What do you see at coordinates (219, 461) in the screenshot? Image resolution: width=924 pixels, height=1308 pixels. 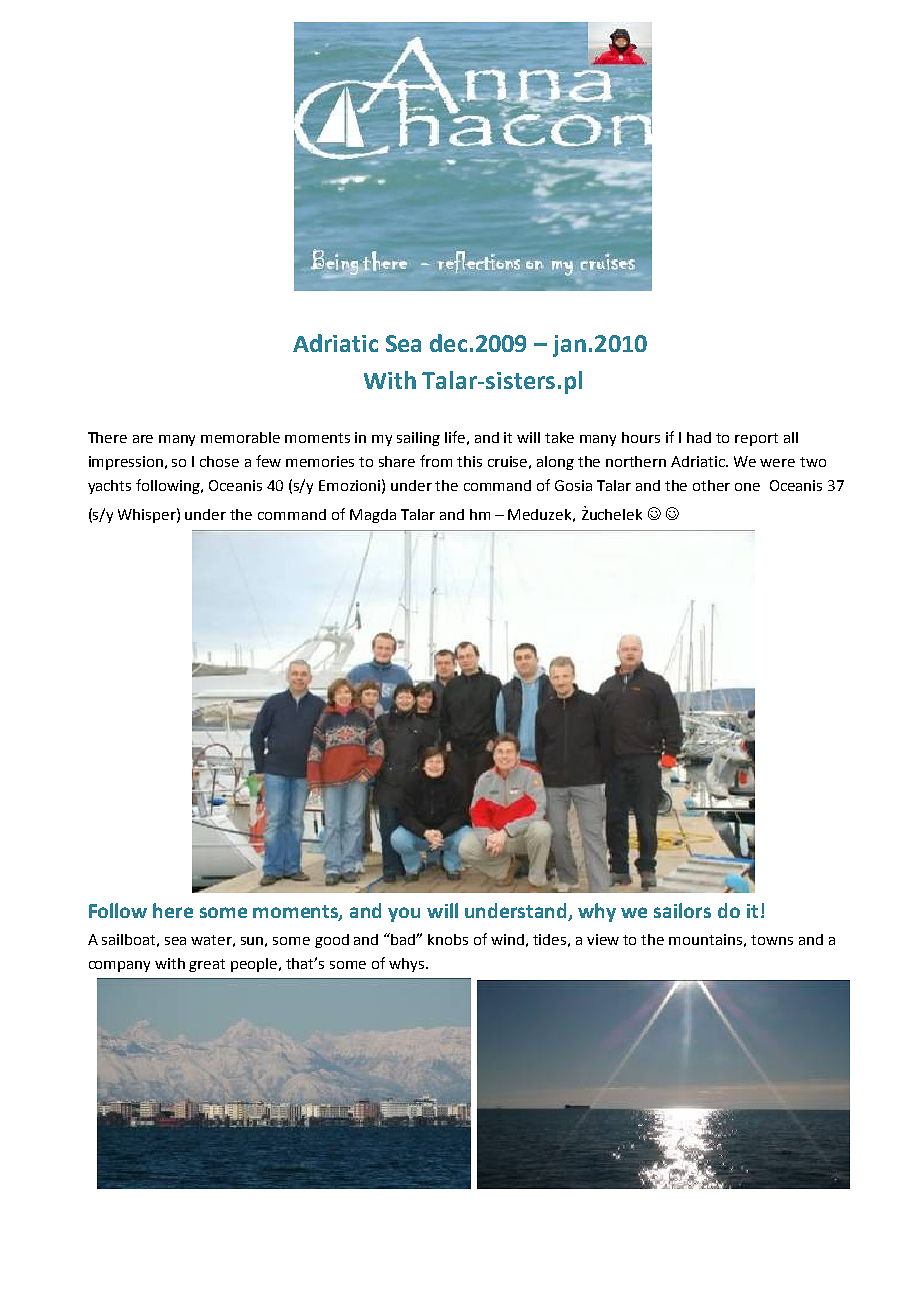 I see `chose` at bounding box center [219, 461].
